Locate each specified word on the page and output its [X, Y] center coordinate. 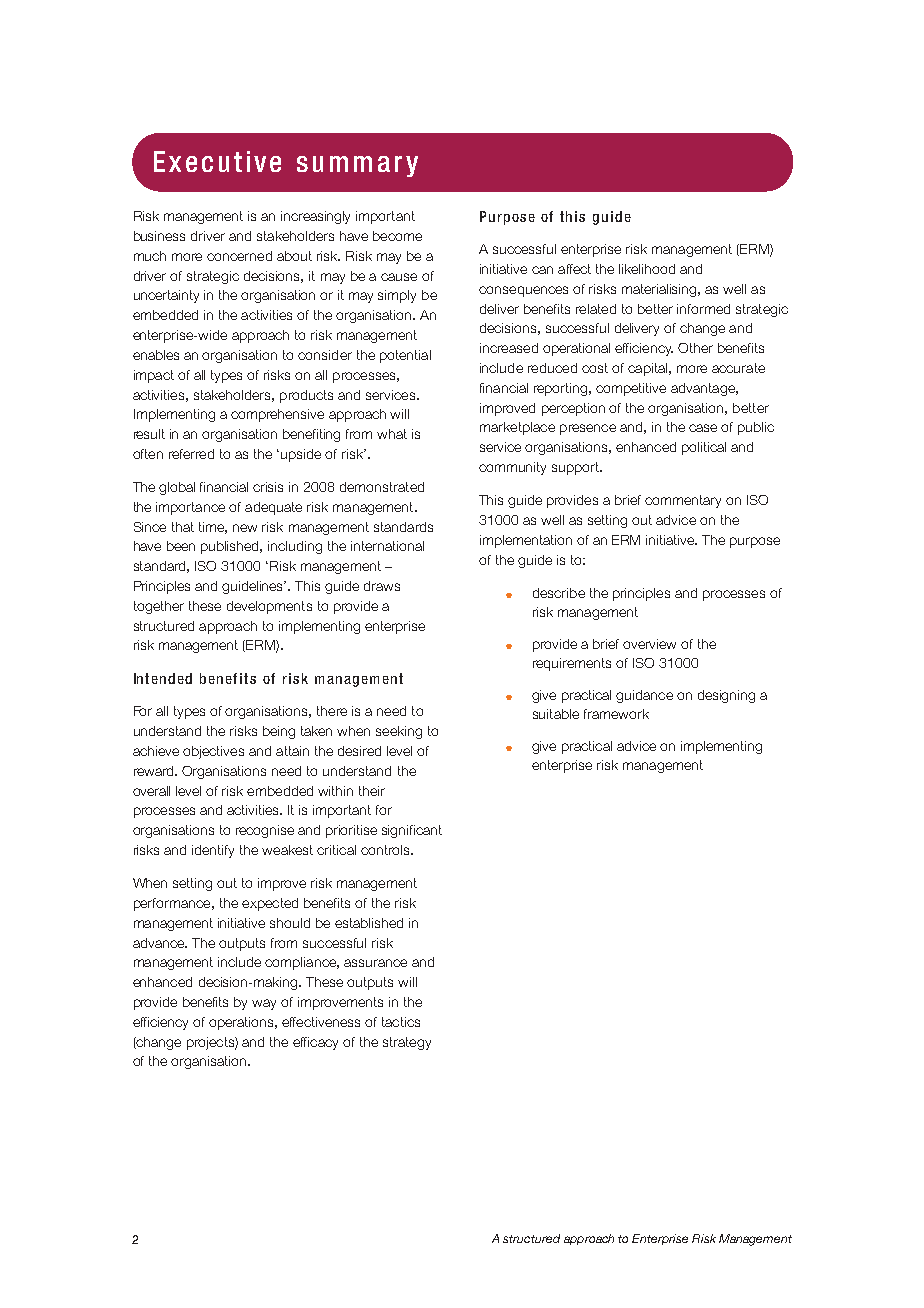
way [264, 1004]
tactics [401, 1022]
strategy [407, 1043]
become [397, 236]
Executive [217, 161]
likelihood [647, 269]
